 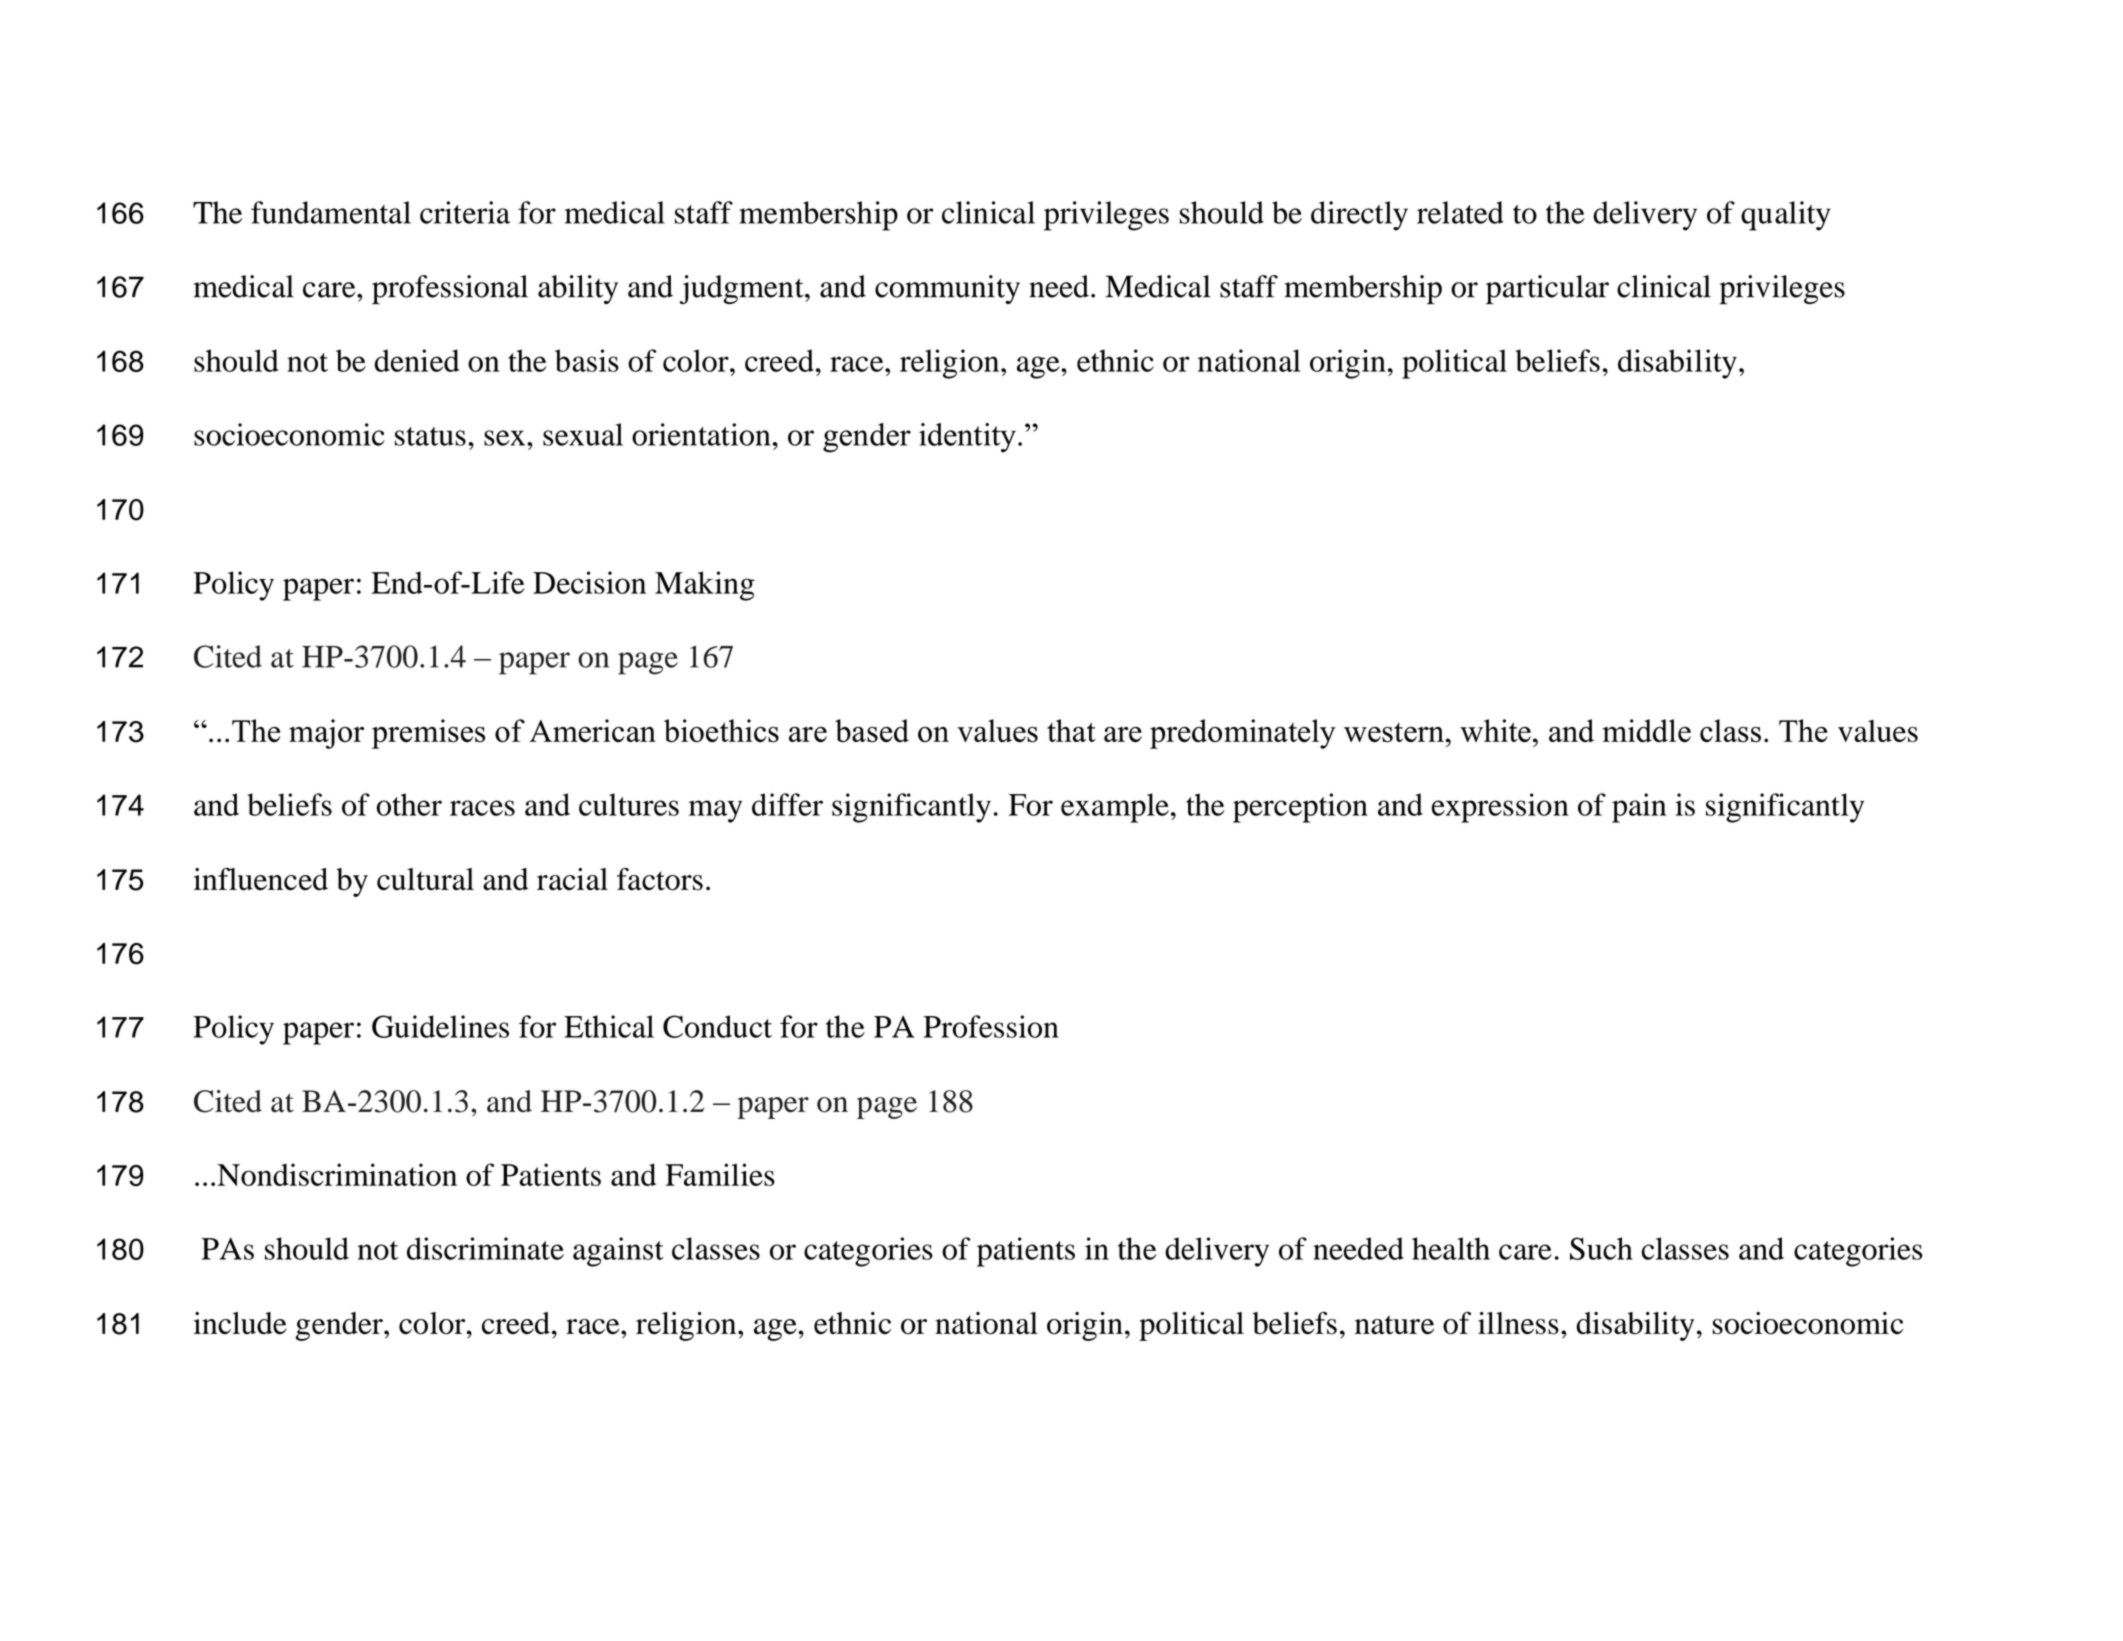 I want to click on Such, so click(x=1601, y=1248).
